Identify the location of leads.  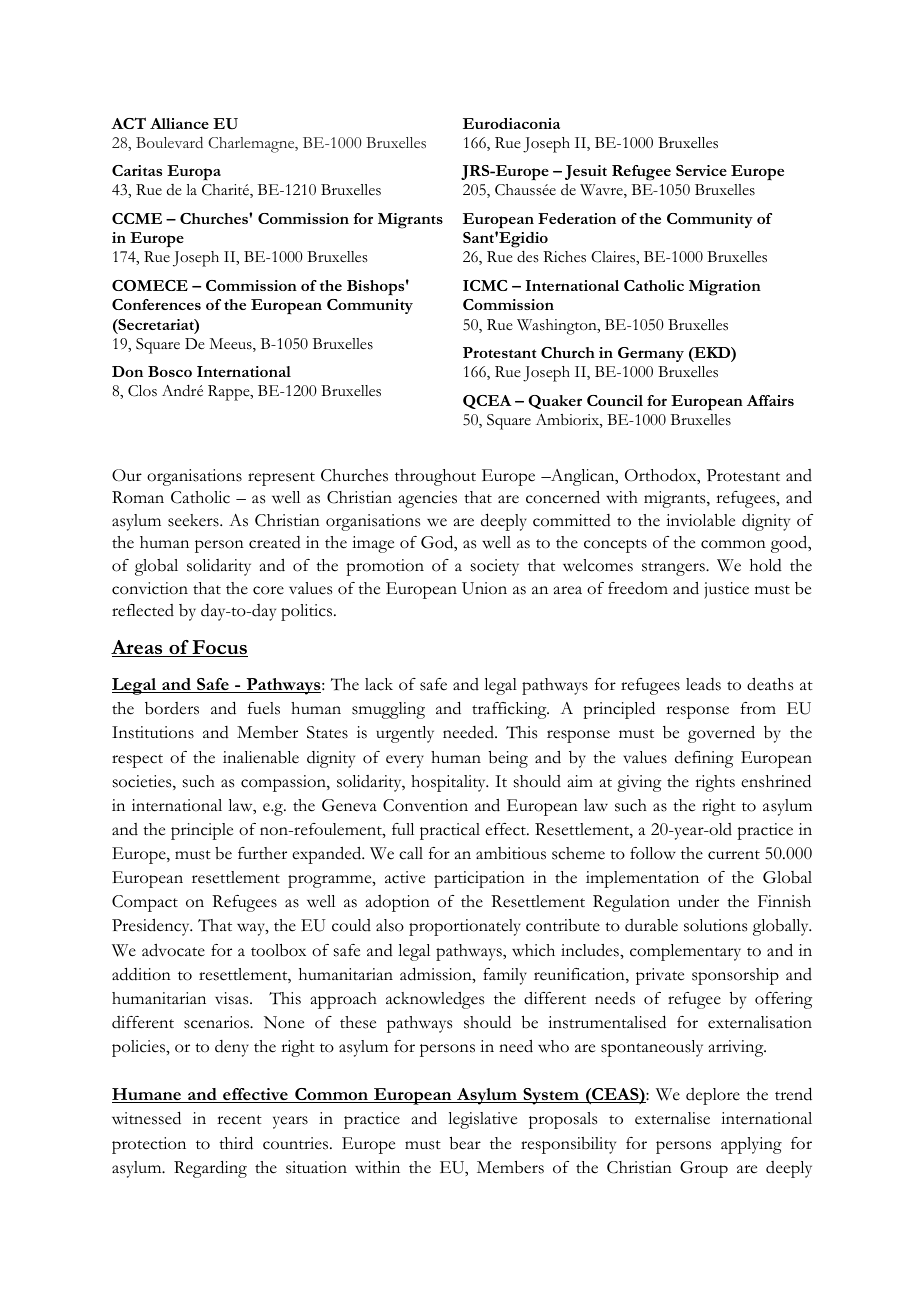
(703, 684).
